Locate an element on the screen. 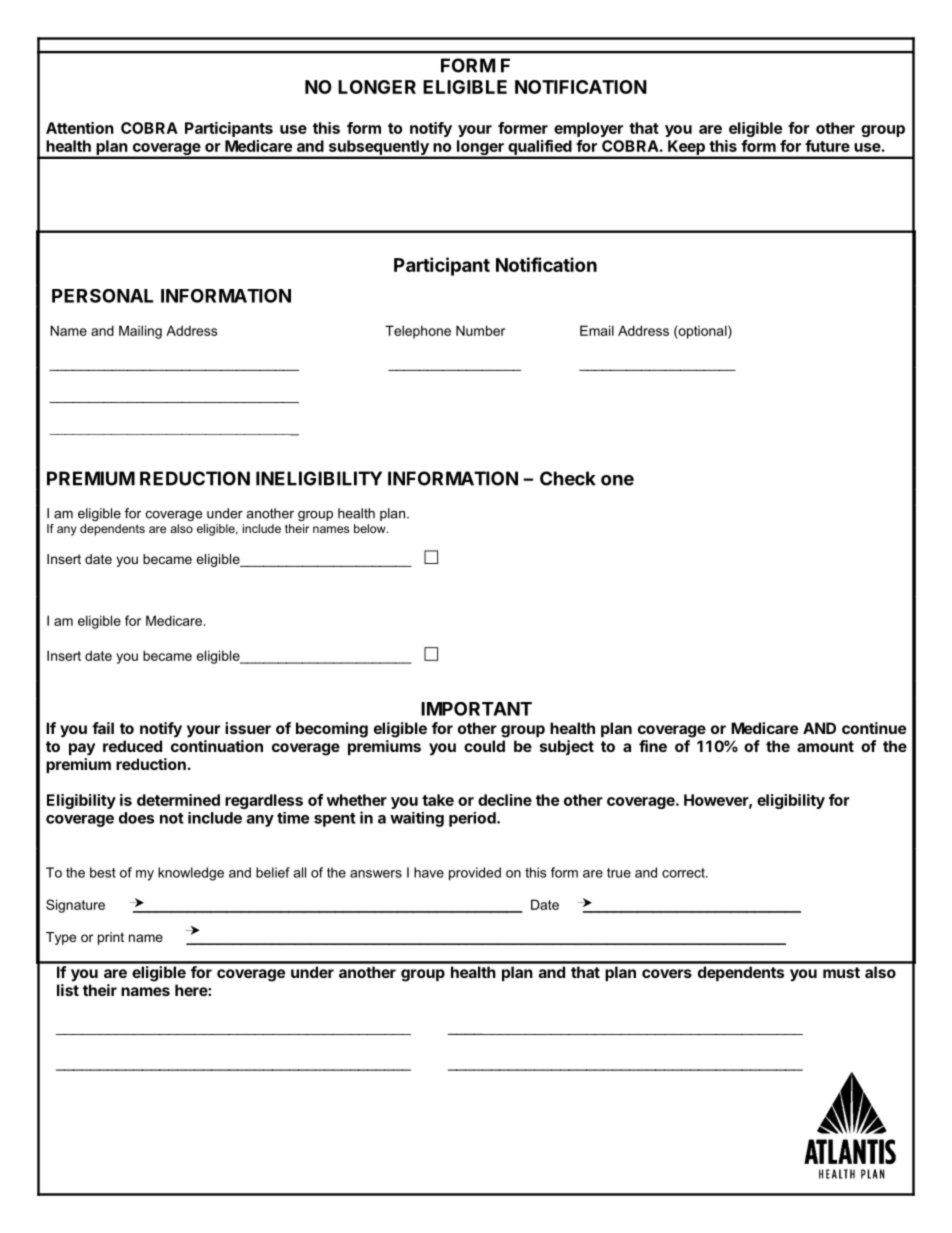 This screenshot has height=1233, width=952. Mailing is located at coordinates (140, 332).
